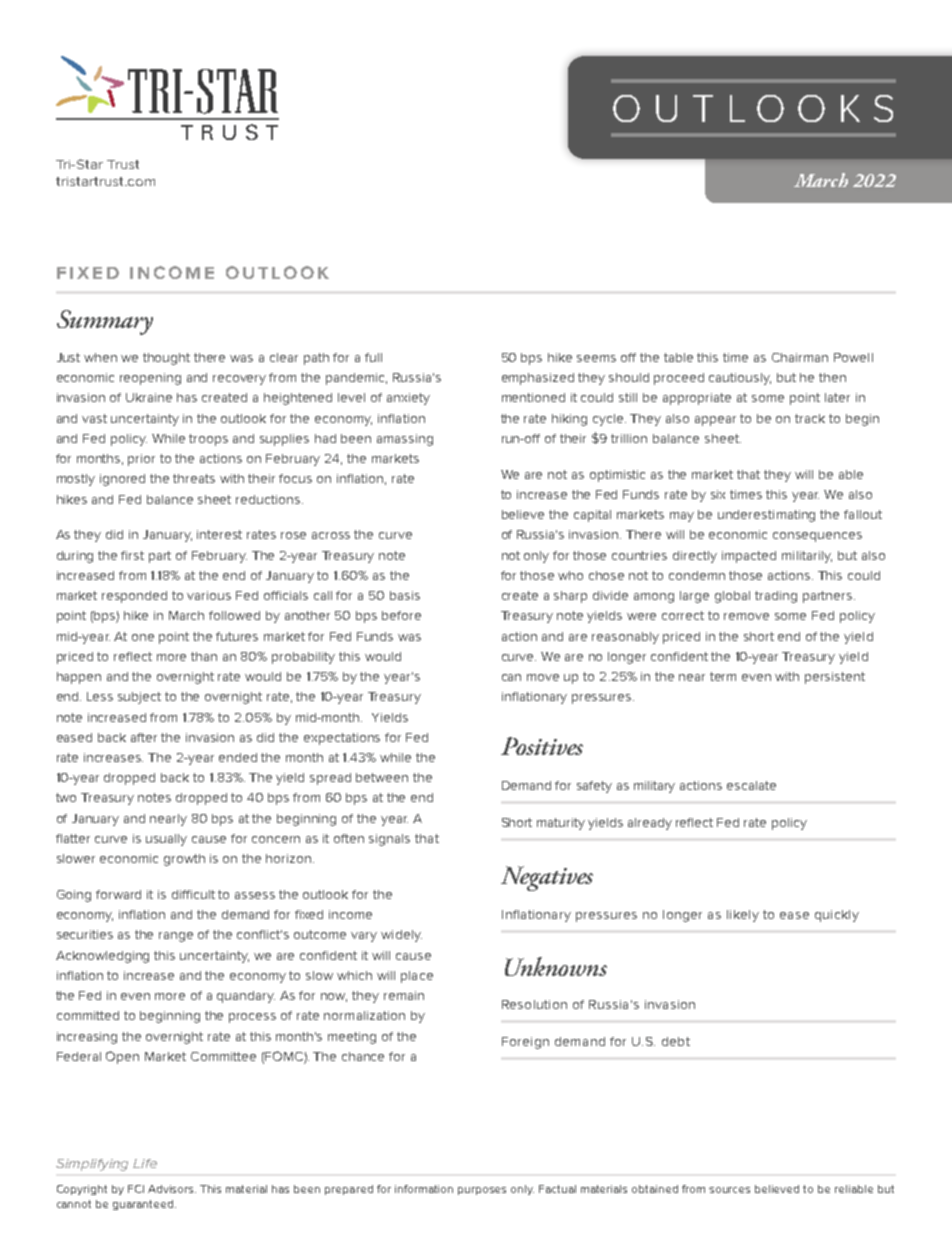  Describe the element at coordinates (401, 615) in the document. I see `before` at that location.
